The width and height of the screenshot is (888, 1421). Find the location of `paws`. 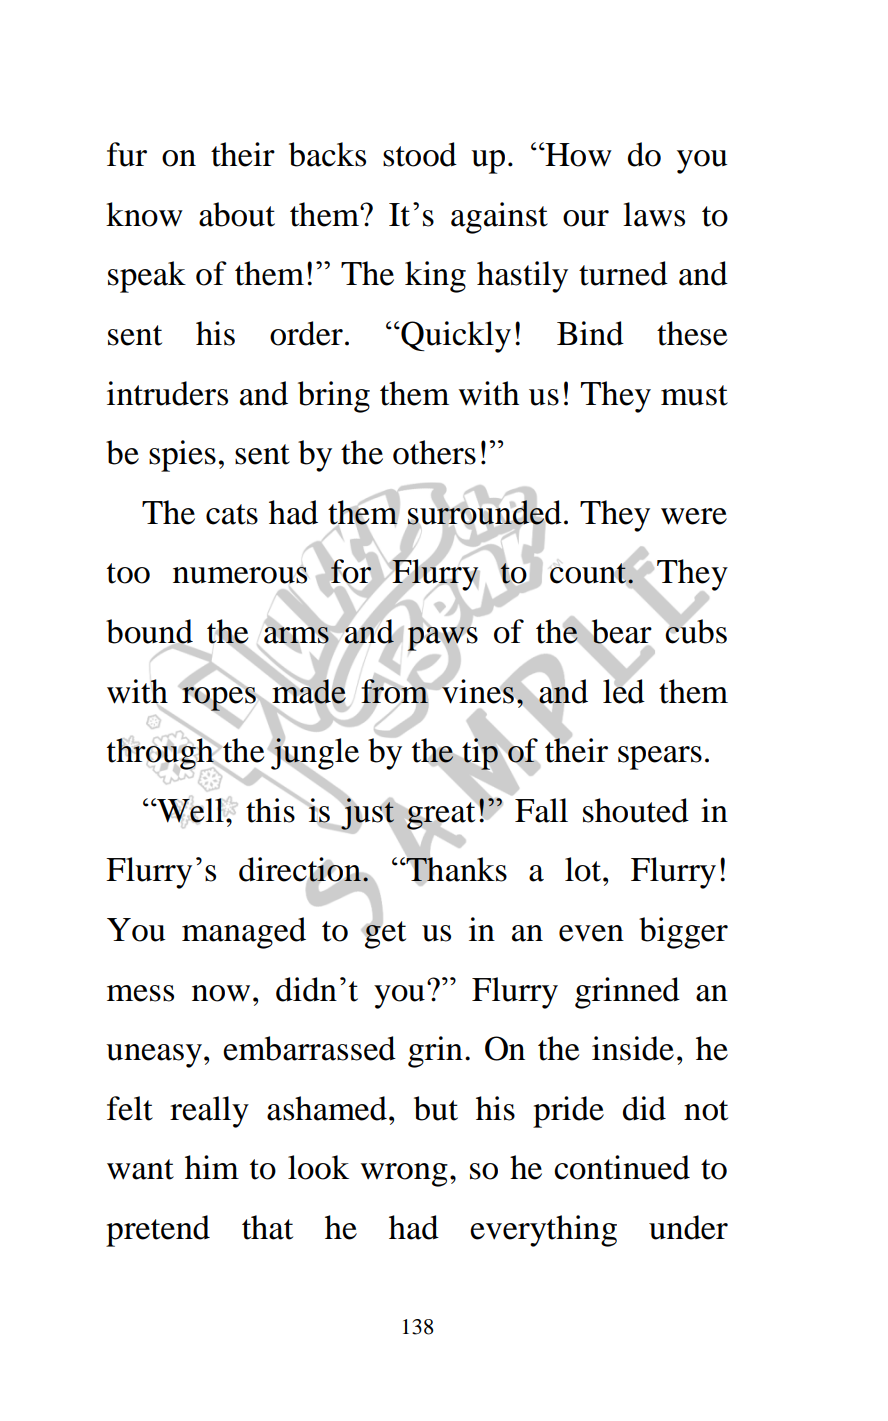

paws is located at coordinates (443, 639).
